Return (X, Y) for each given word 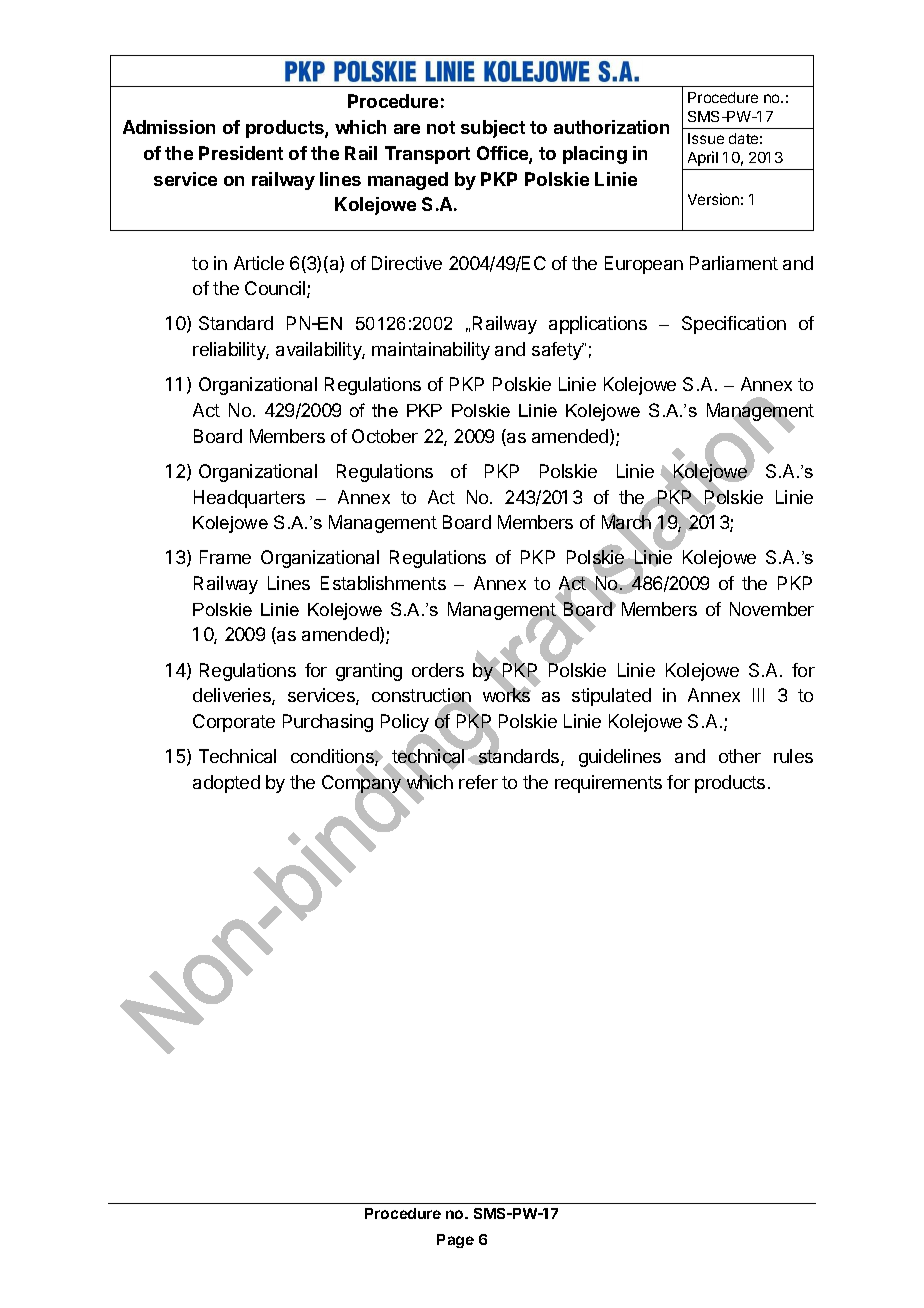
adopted (226, 784)
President (241, 153)
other (740, 756)
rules (793, 756)
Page (455, 1241)
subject (493, 129)
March (626, 523)
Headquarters (249, 499)
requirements (608, 784)
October (385, 436)
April (703, 158)
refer (478, 782)
